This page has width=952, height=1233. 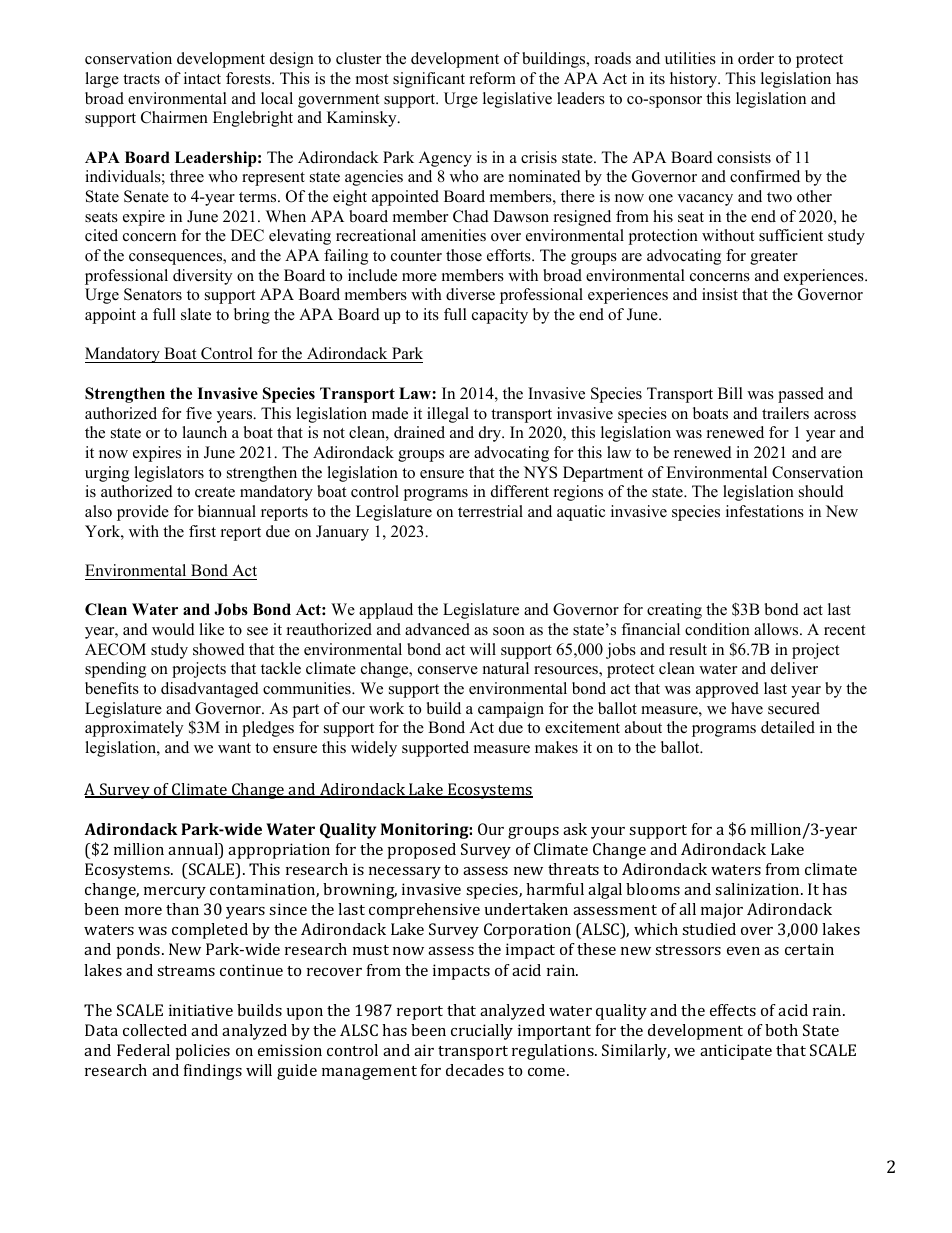 I want to click on infestations, so click(x=765, y=511).
